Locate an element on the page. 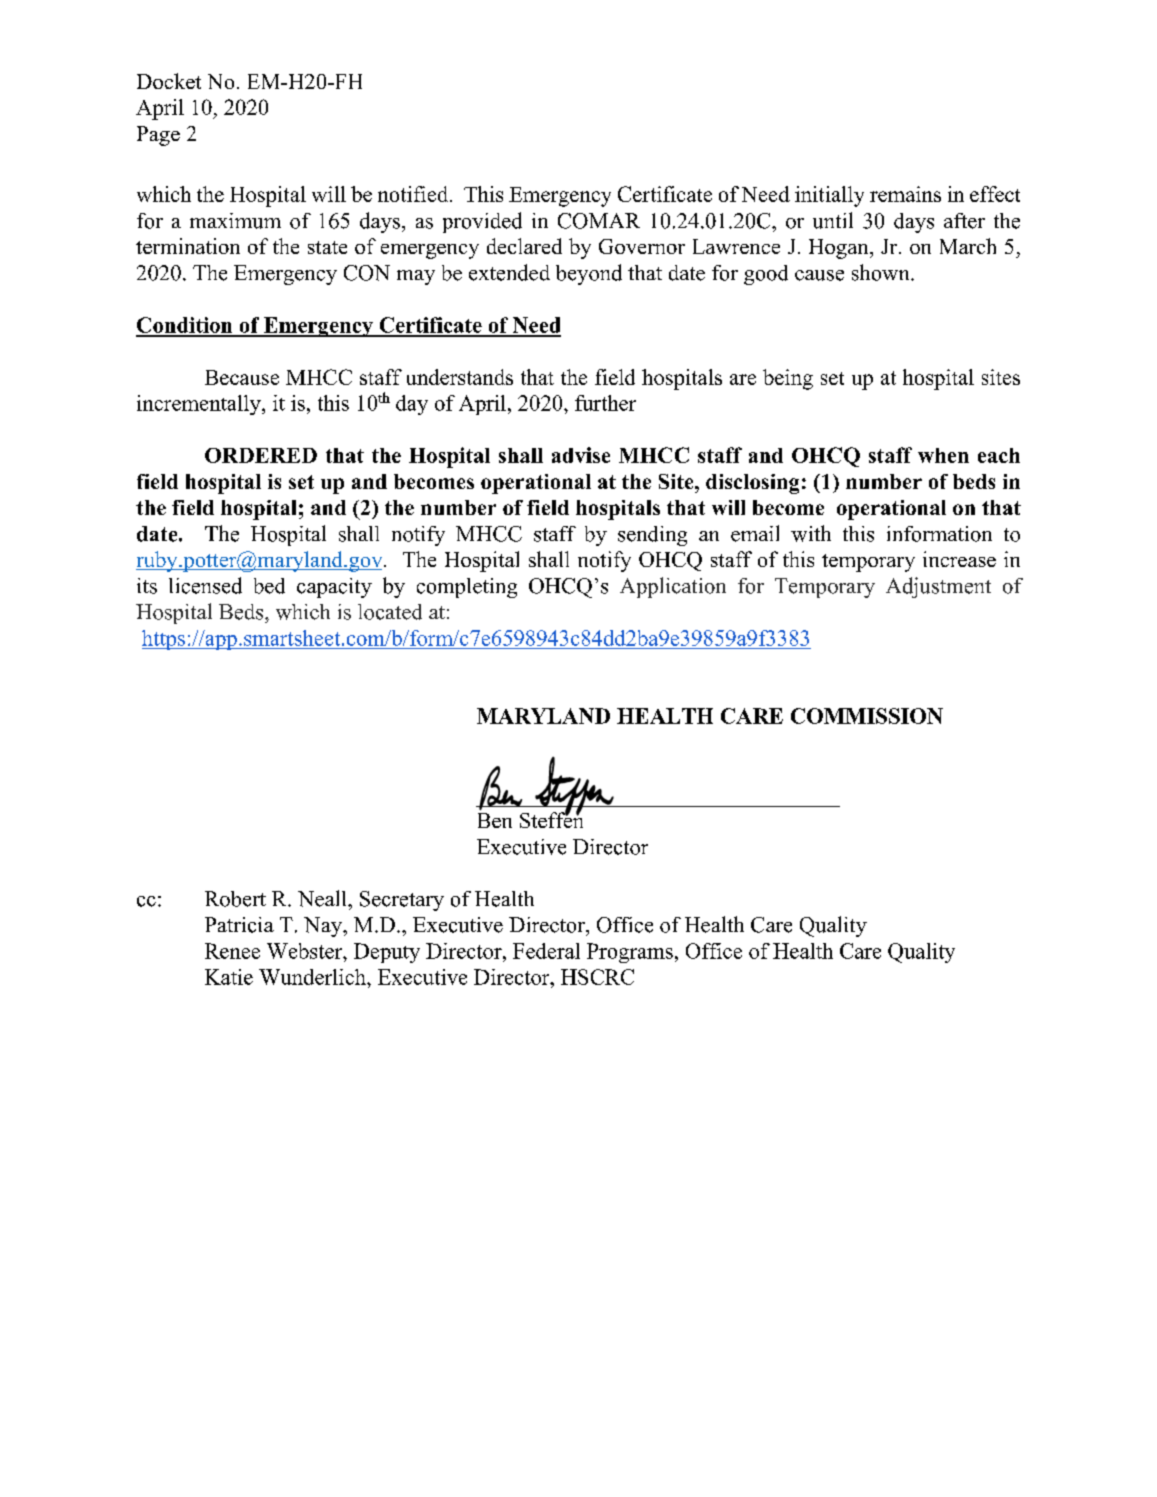 The height and width of the document is (1497, 1157). increase is located at coordinates (959, 559).
